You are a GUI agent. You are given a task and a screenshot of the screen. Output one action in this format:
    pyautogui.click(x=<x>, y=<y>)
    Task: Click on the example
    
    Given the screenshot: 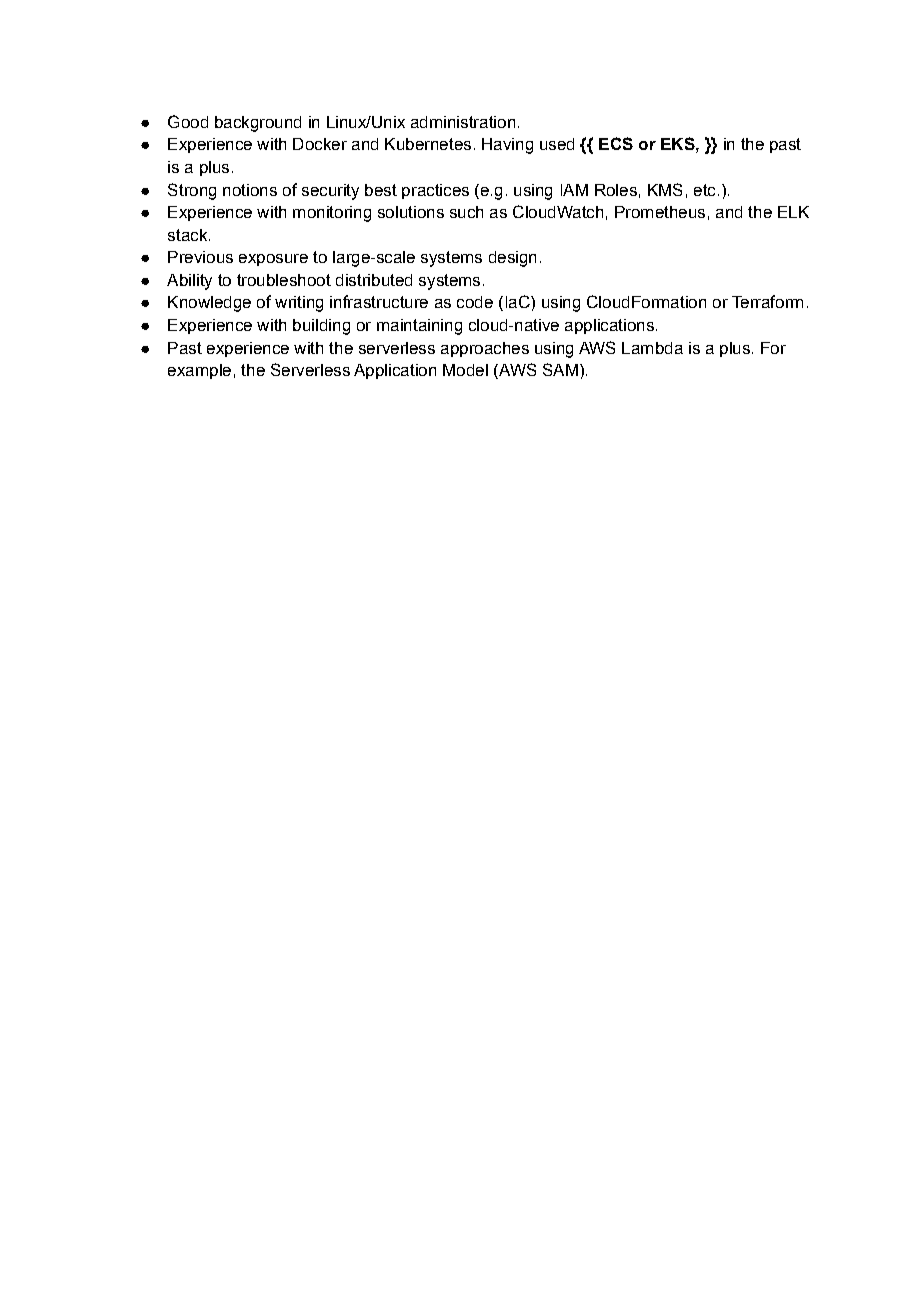 What is the action you would take?
    pyautogui.click(x=199, y=371)
